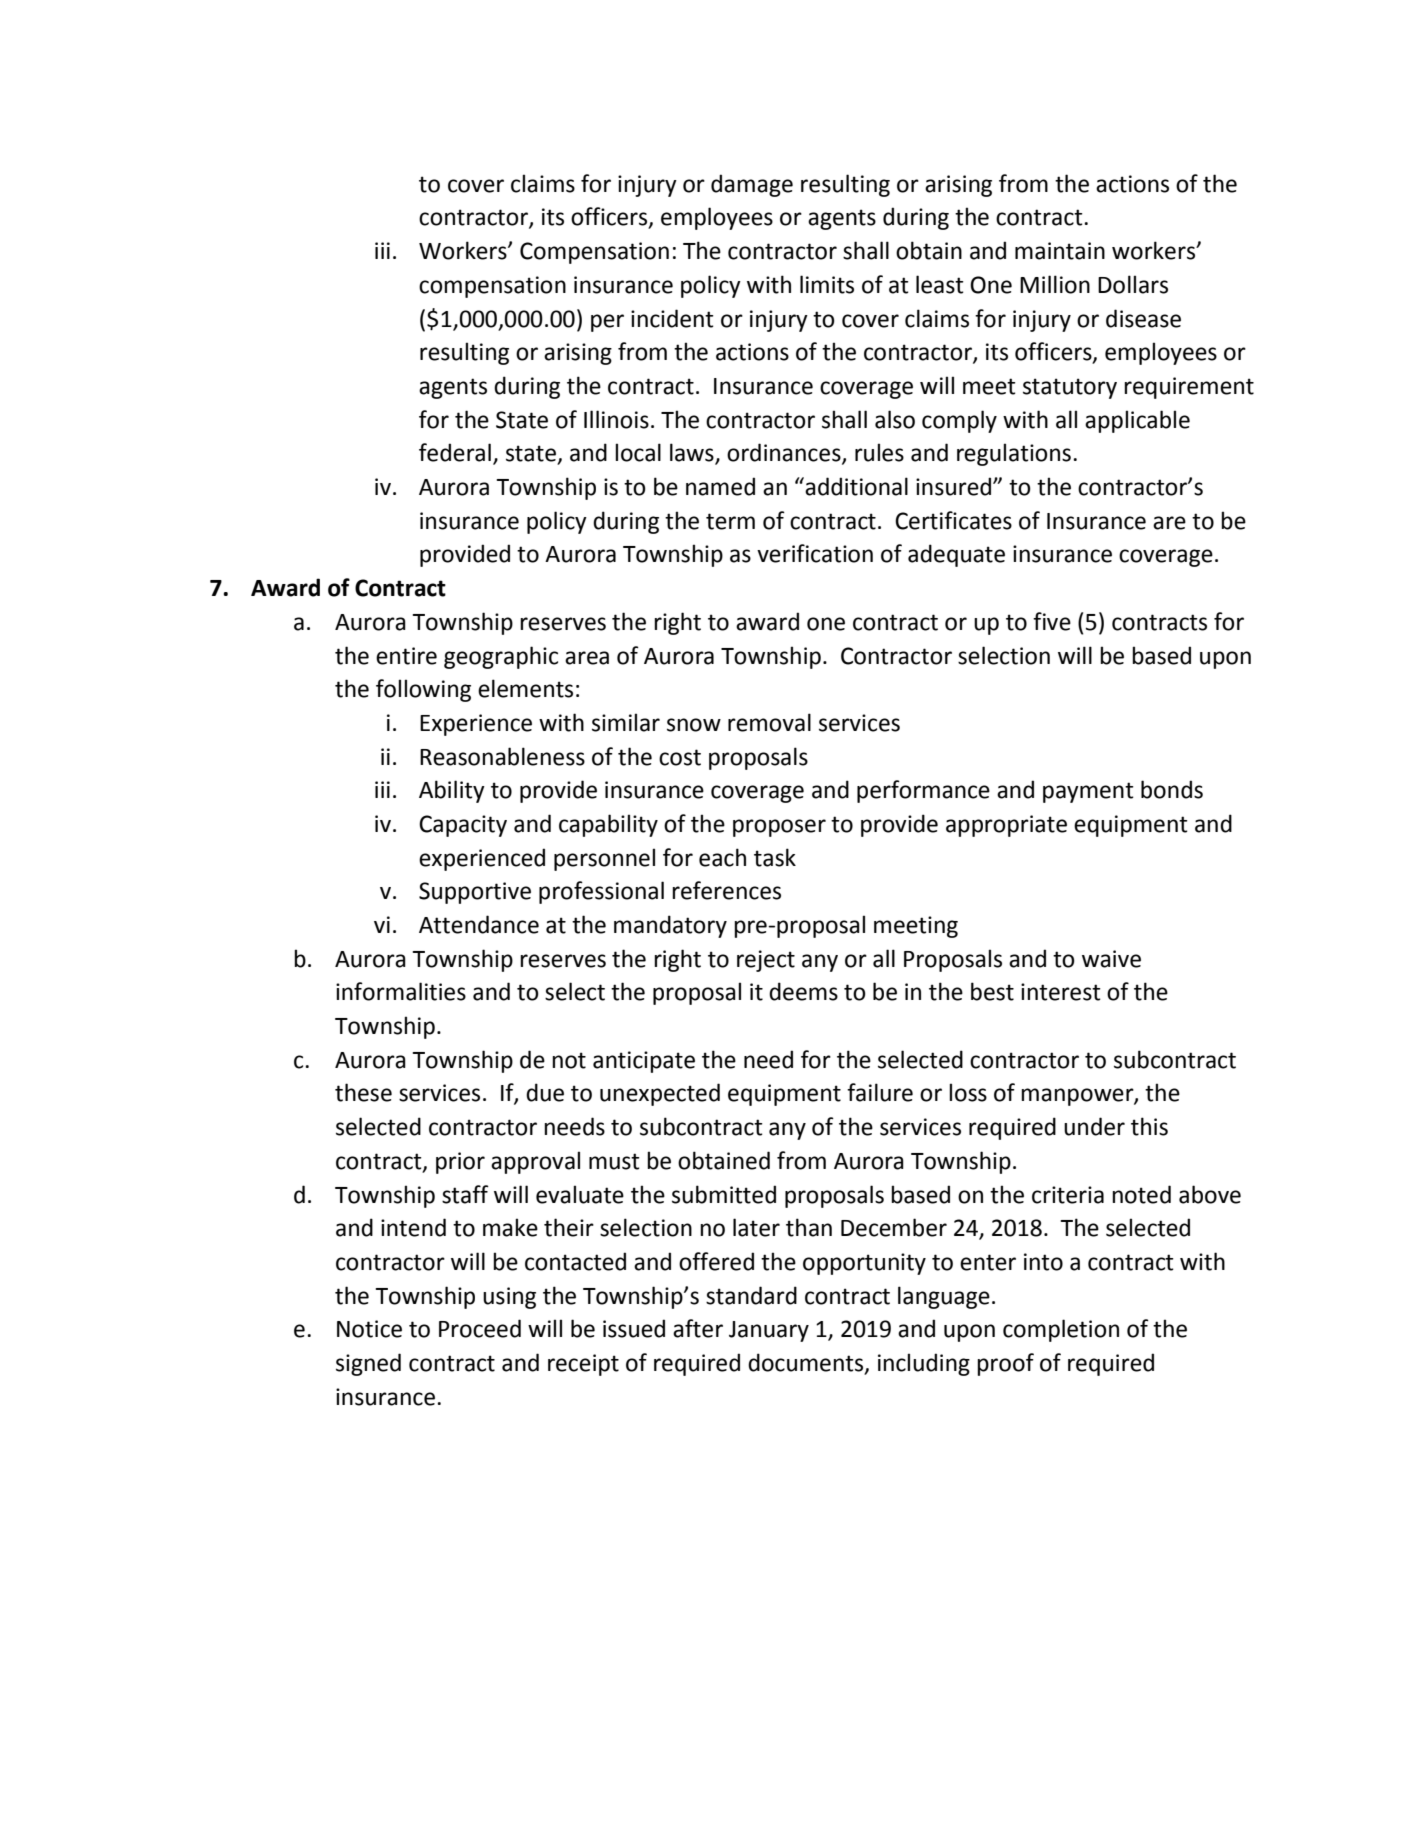 The image size is (1424, 1842). What do you see at coordinates (1061, 992) in the screenshot?
I see `interest` at bounding box center [1061, 992].
